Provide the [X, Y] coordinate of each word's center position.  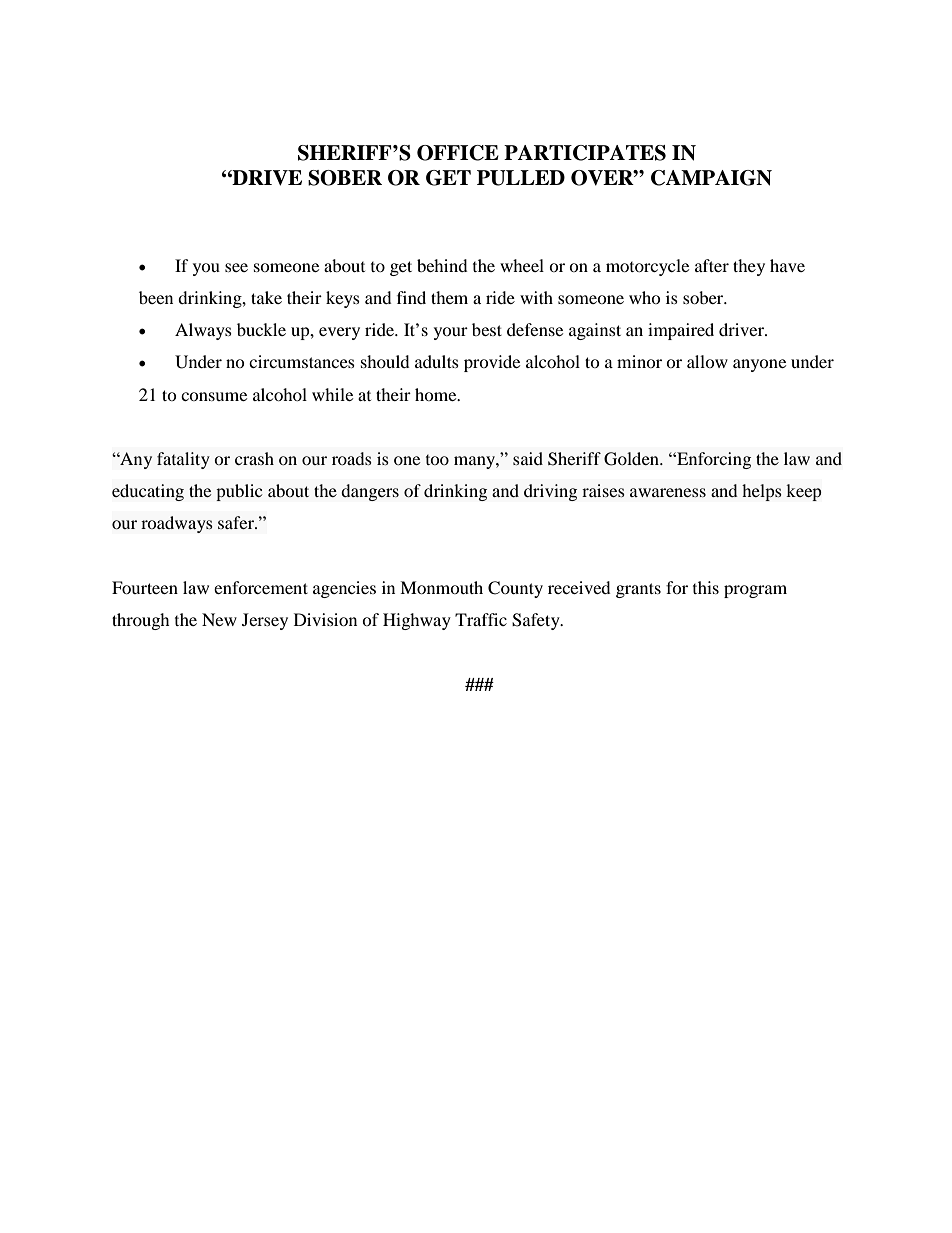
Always [203, 331]
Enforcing [713, 460]
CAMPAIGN [711, 178]
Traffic [481, 619]
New [219, 619]
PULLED [521, 178]
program [755, 591]
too [437, 460]
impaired [681, 331]
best [487, 329]
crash [254, 458]
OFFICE [458, 153]
